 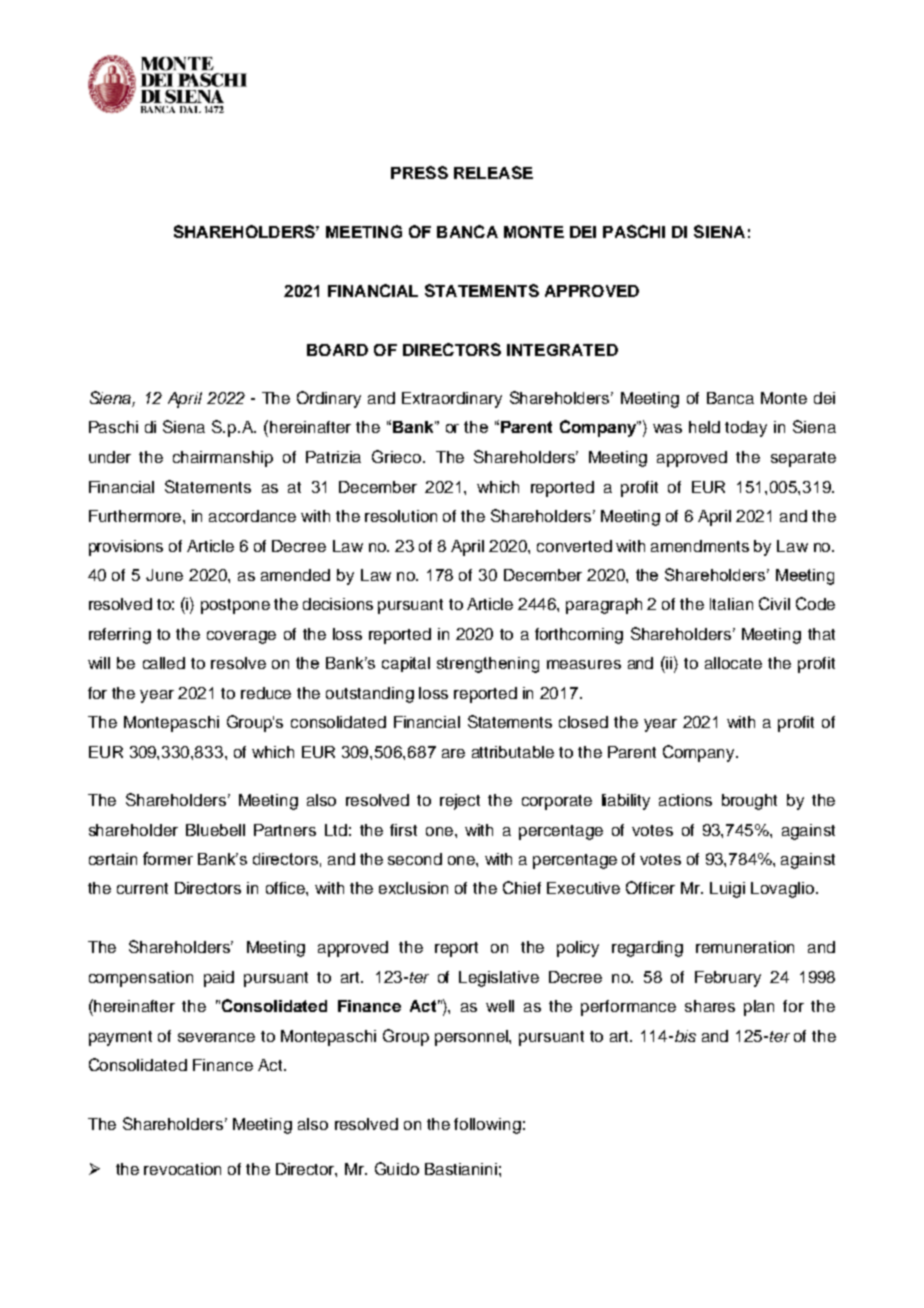 I want to click on RELEASE, so click(x=493, y=172).
